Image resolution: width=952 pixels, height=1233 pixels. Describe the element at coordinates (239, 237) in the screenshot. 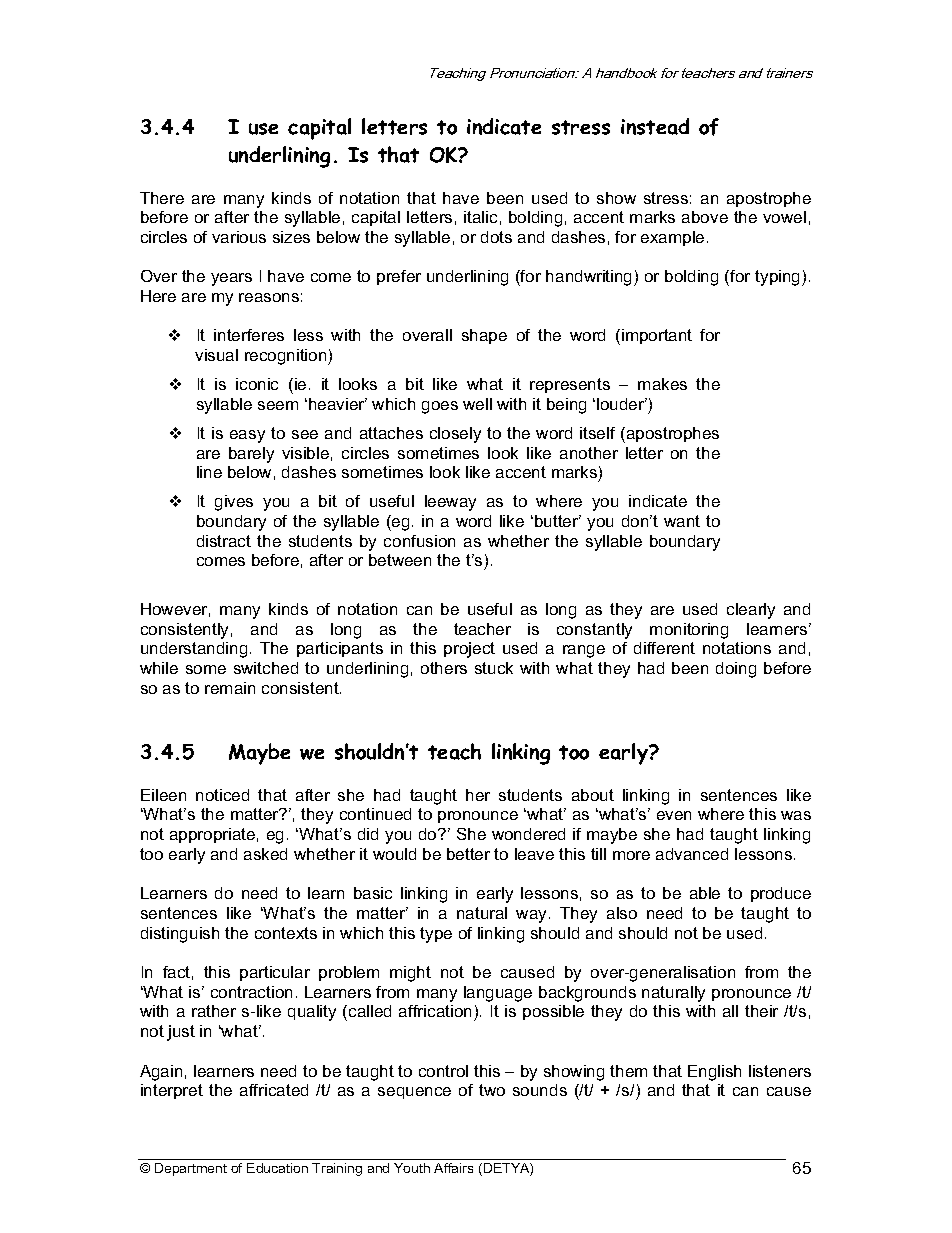

I see `various` at that location.
